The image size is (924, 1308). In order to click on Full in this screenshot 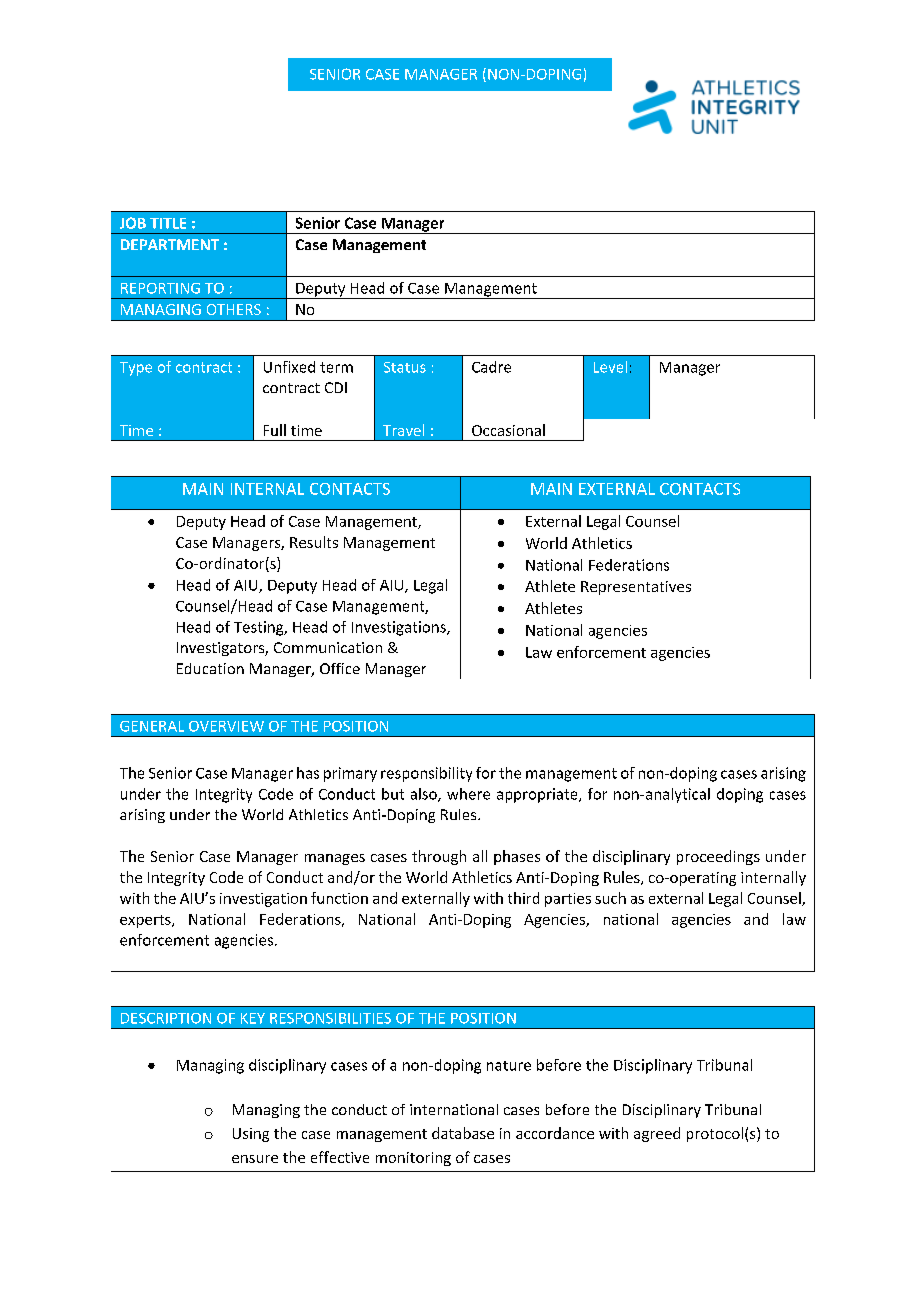, I will do `click(275, 430)`.
